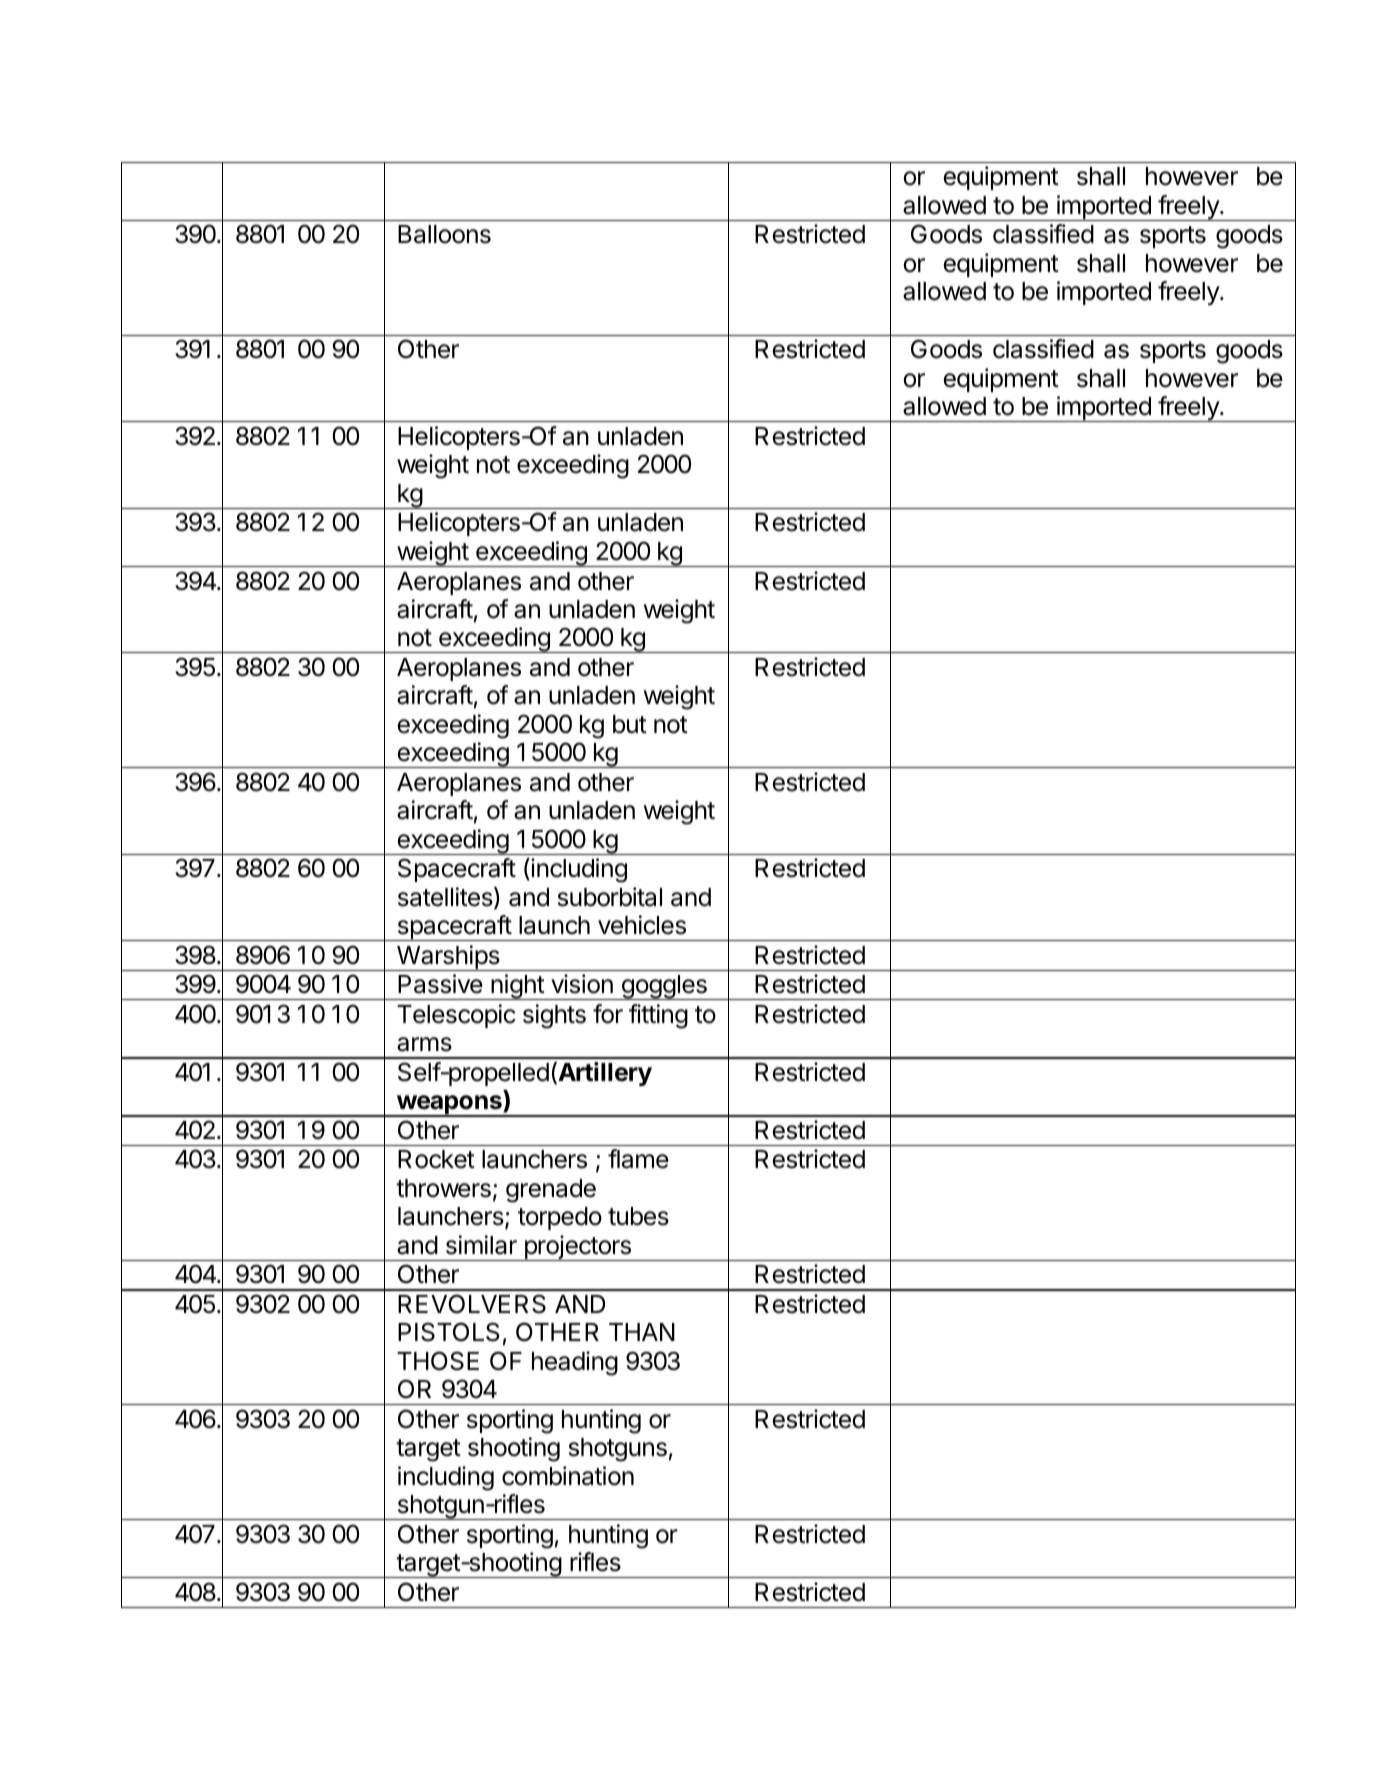 The image size is (1376, 1781). Describe the element at coordinates (630, 724) in the screenshot. I see `but` at that location.
